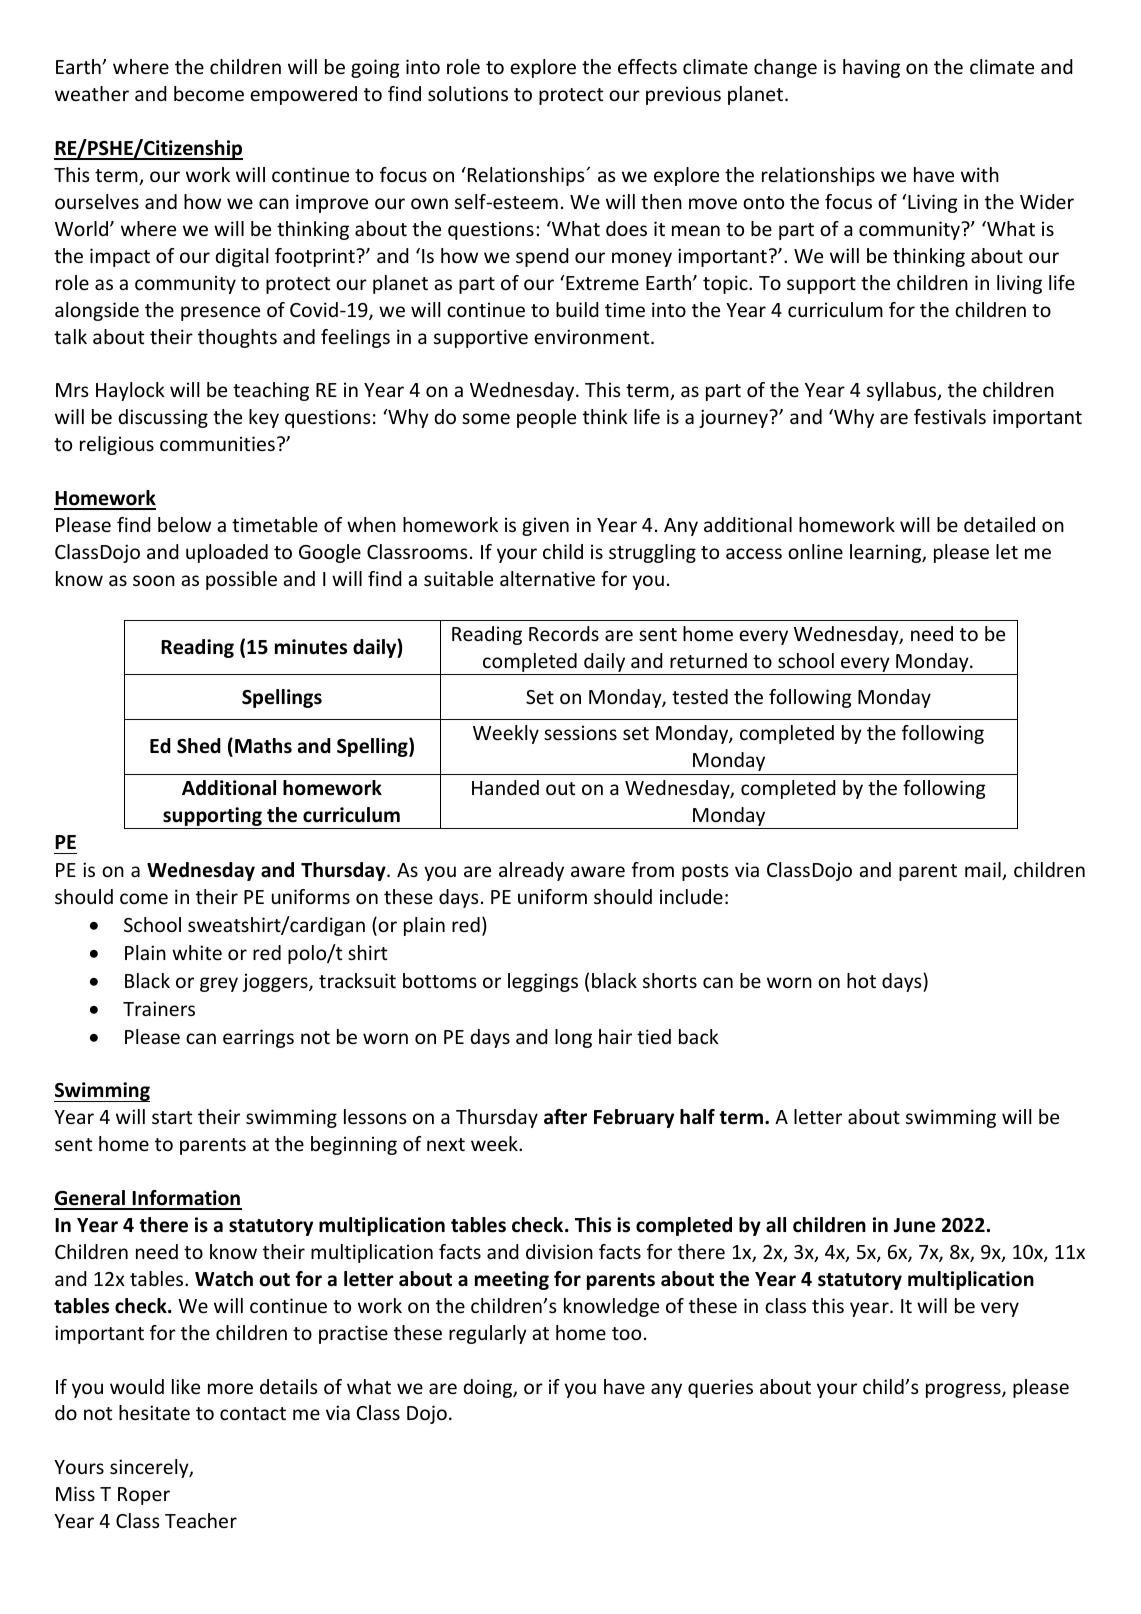  What do you see at coordinates (159, 1008) in the image?
I see `Trainers` at bounding box center [159, 1008].
